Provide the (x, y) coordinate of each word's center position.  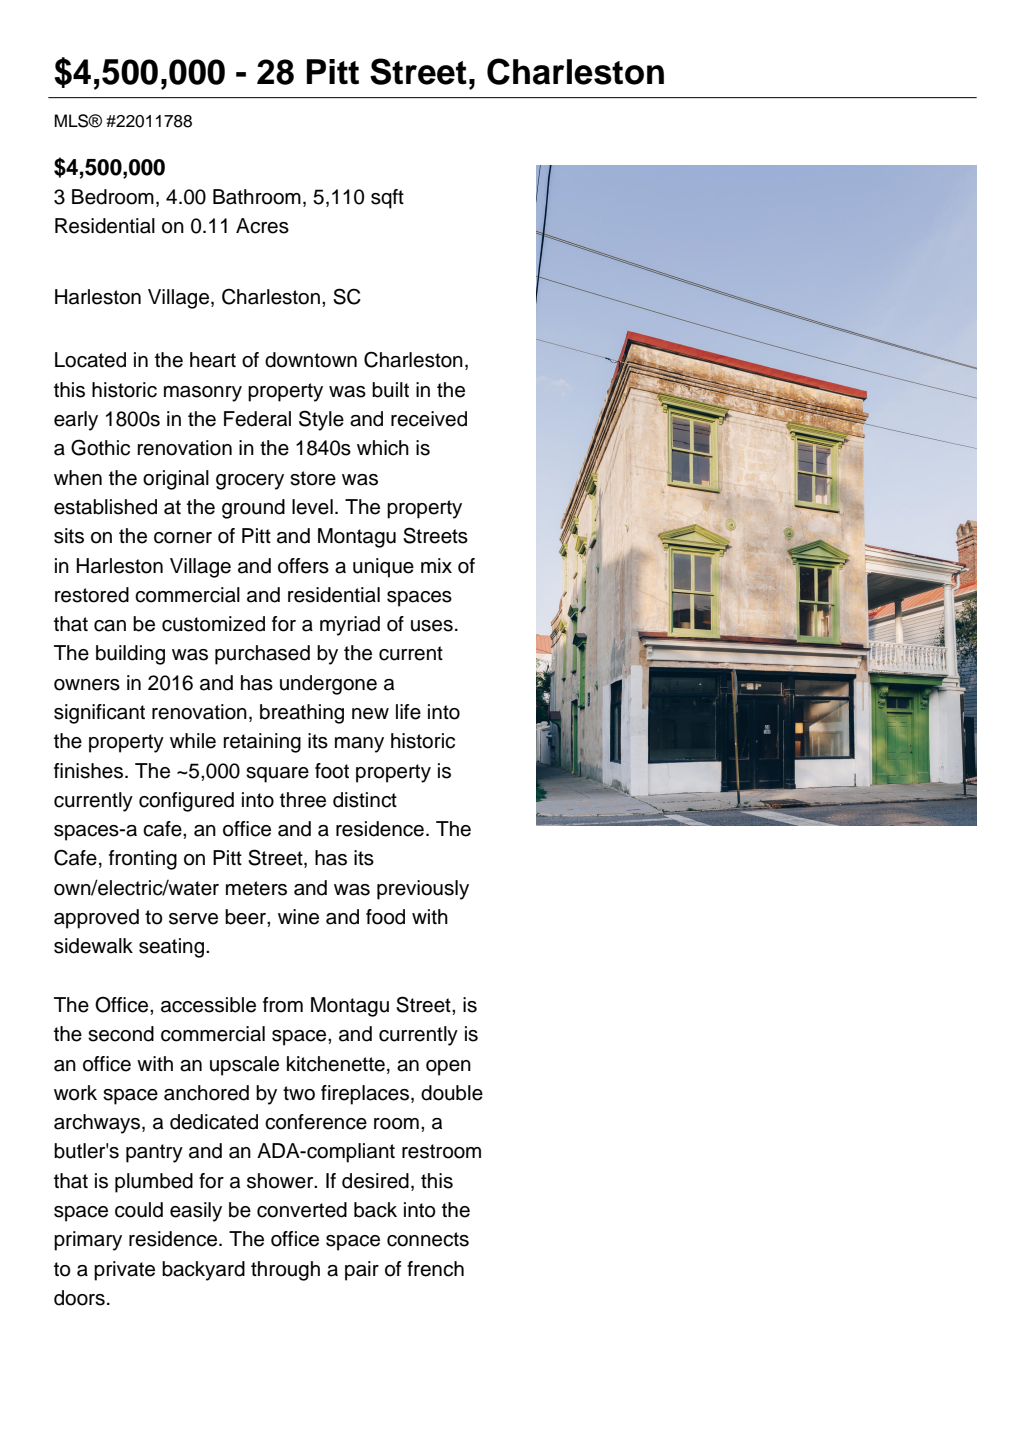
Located (90, 360)
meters (256, 888)
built (390, 390)
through (285, 1271)
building (130, 655)
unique (383, 568)
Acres (262, 226)
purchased (262, 655)
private (124, 1271)
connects (428, 1239)
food (385, 917)
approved (96, 919)
